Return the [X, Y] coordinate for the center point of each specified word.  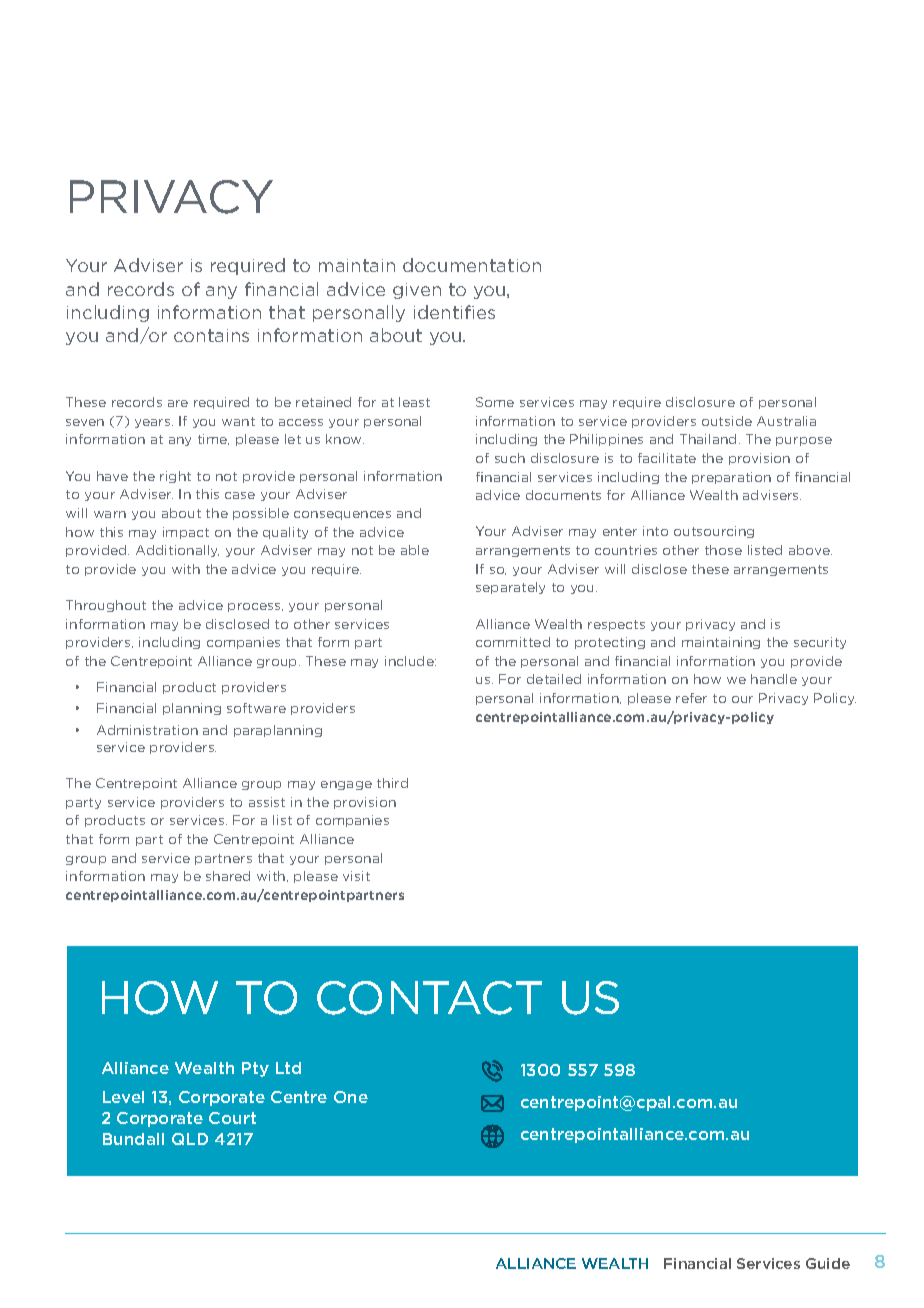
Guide [828, 1263]
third [392, 783]
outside [727, 421]
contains [211, 335]
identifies [454, 312]
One [351, 1097]
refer [691, 698]
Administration [147, 730]
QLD [190, 1139]
